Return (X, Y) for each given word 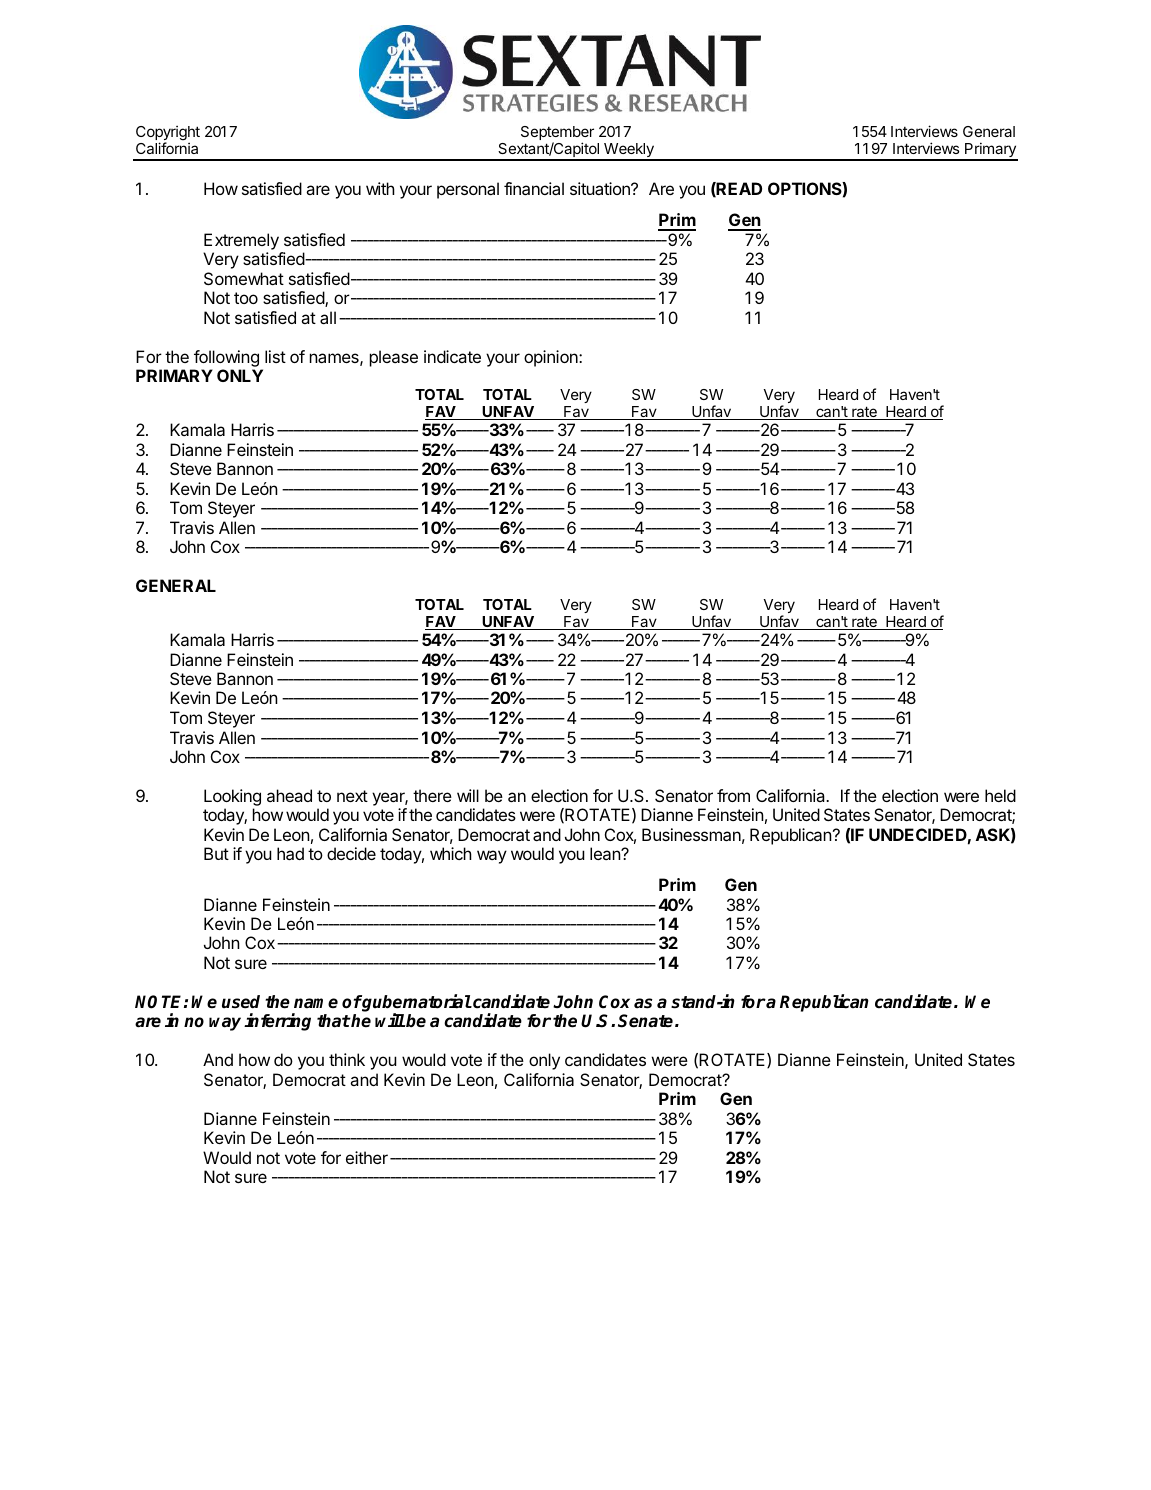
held (1000, 795)
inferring (277, 1022)
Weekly (629, 151)
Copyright (168, 134)
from (733, 795)
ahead (289, 795)
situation (601, 188)
